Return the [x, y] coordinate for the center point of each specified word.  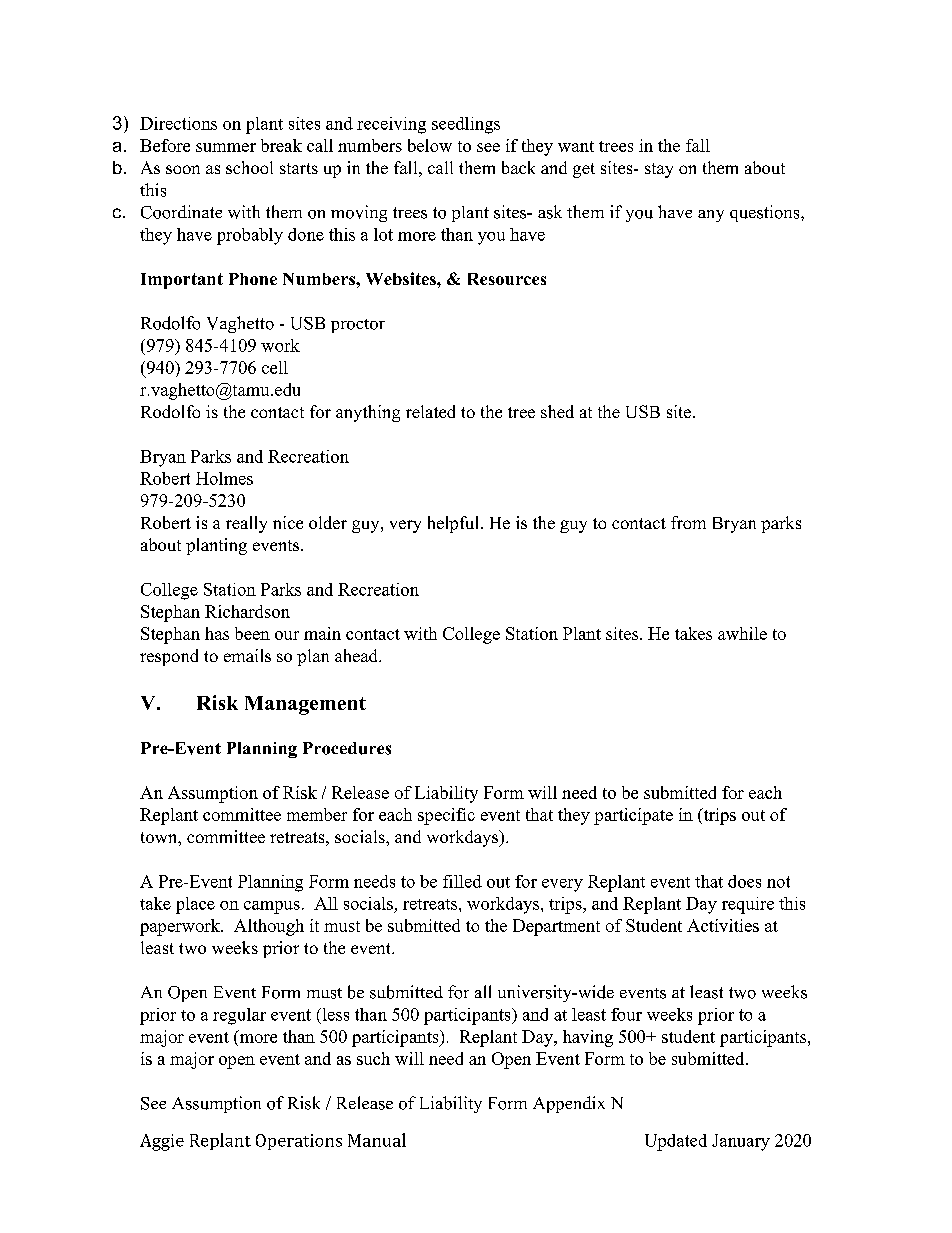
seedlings [466, 125]
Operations [299, 1142]
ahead [357, 655]
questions [764, 213]
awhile [742, 633]
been [252, 633]
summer [226, 147]
